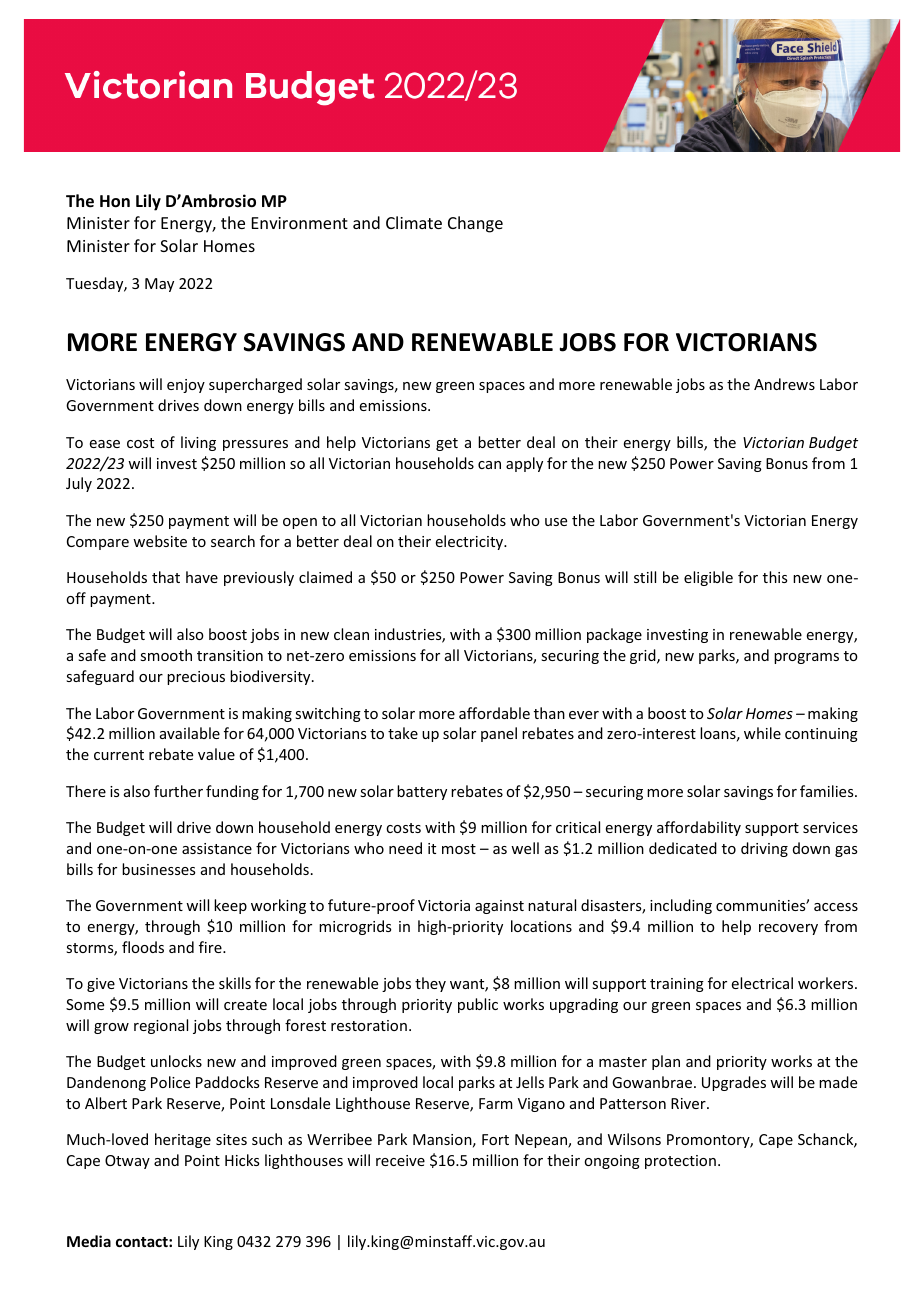  I want to click on Andrews, so click(784, 384).
